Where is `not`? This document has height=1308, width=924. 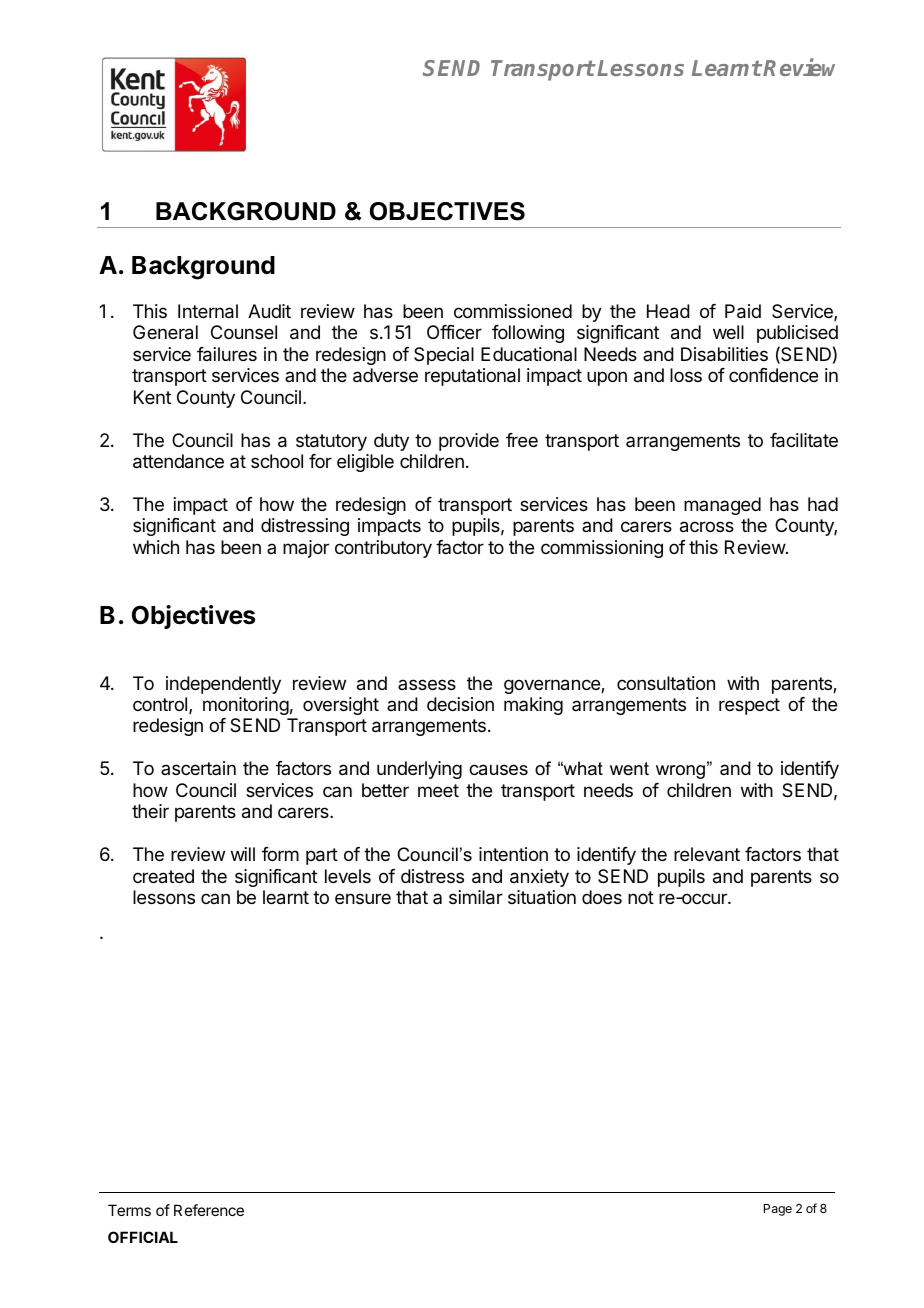 not is located at coordinates (641, 897).
